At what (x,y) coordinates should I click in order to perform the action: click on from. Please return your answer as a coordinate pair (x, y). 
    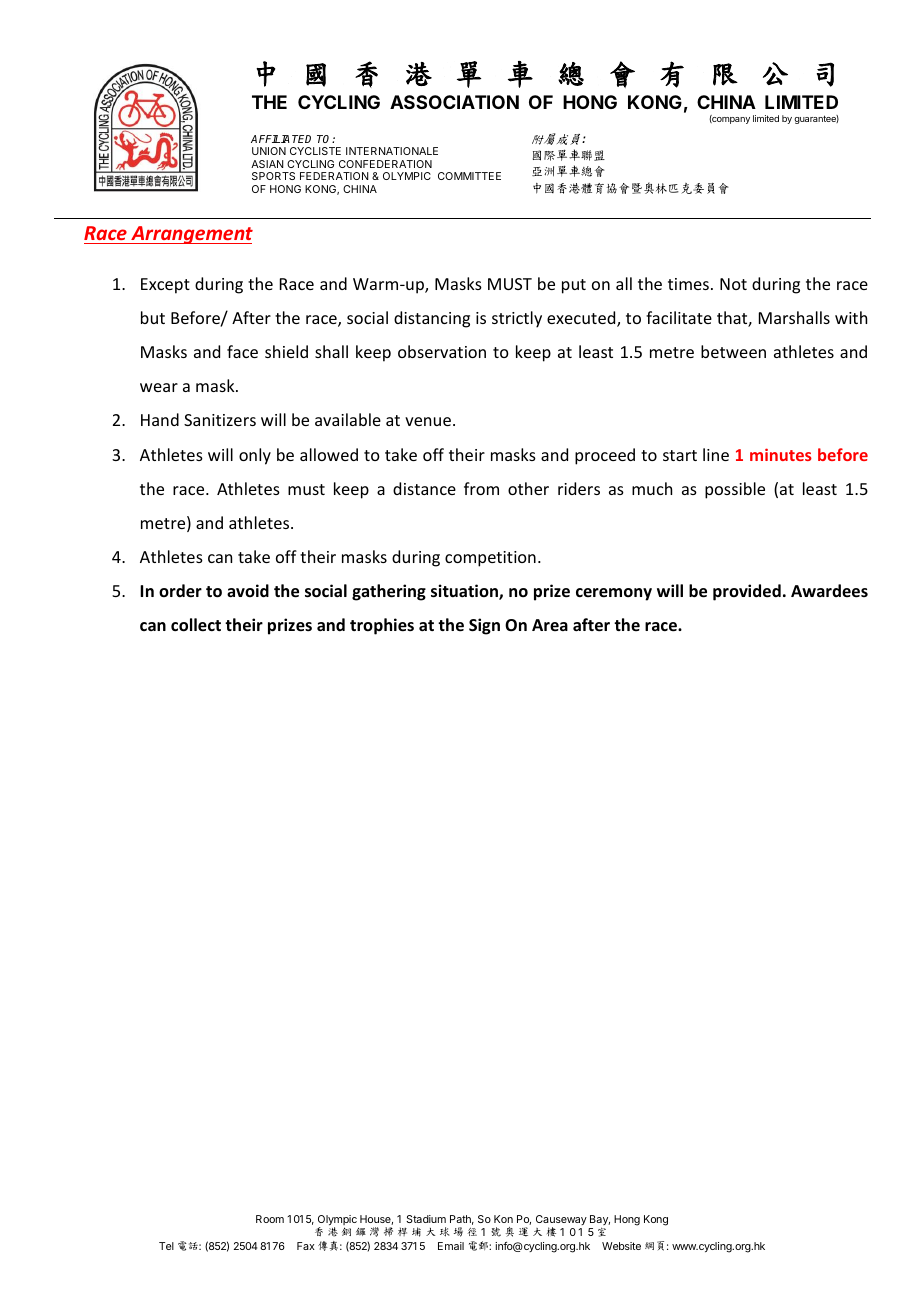
    Looking at the image, I should click on (481, 488).
